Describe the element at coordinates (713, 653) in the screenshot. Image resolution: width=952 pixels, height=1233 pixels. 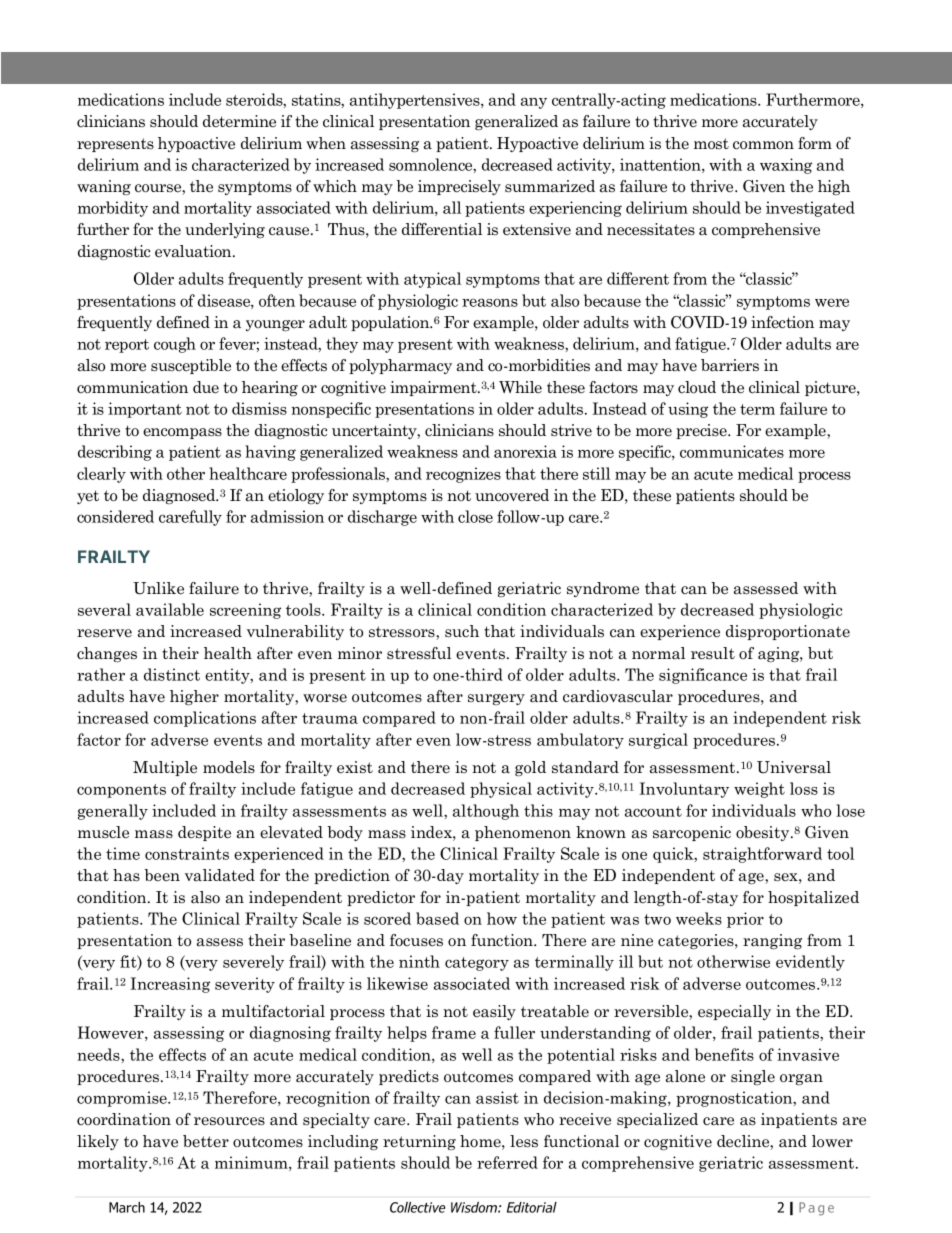
I see `result` at that location.
